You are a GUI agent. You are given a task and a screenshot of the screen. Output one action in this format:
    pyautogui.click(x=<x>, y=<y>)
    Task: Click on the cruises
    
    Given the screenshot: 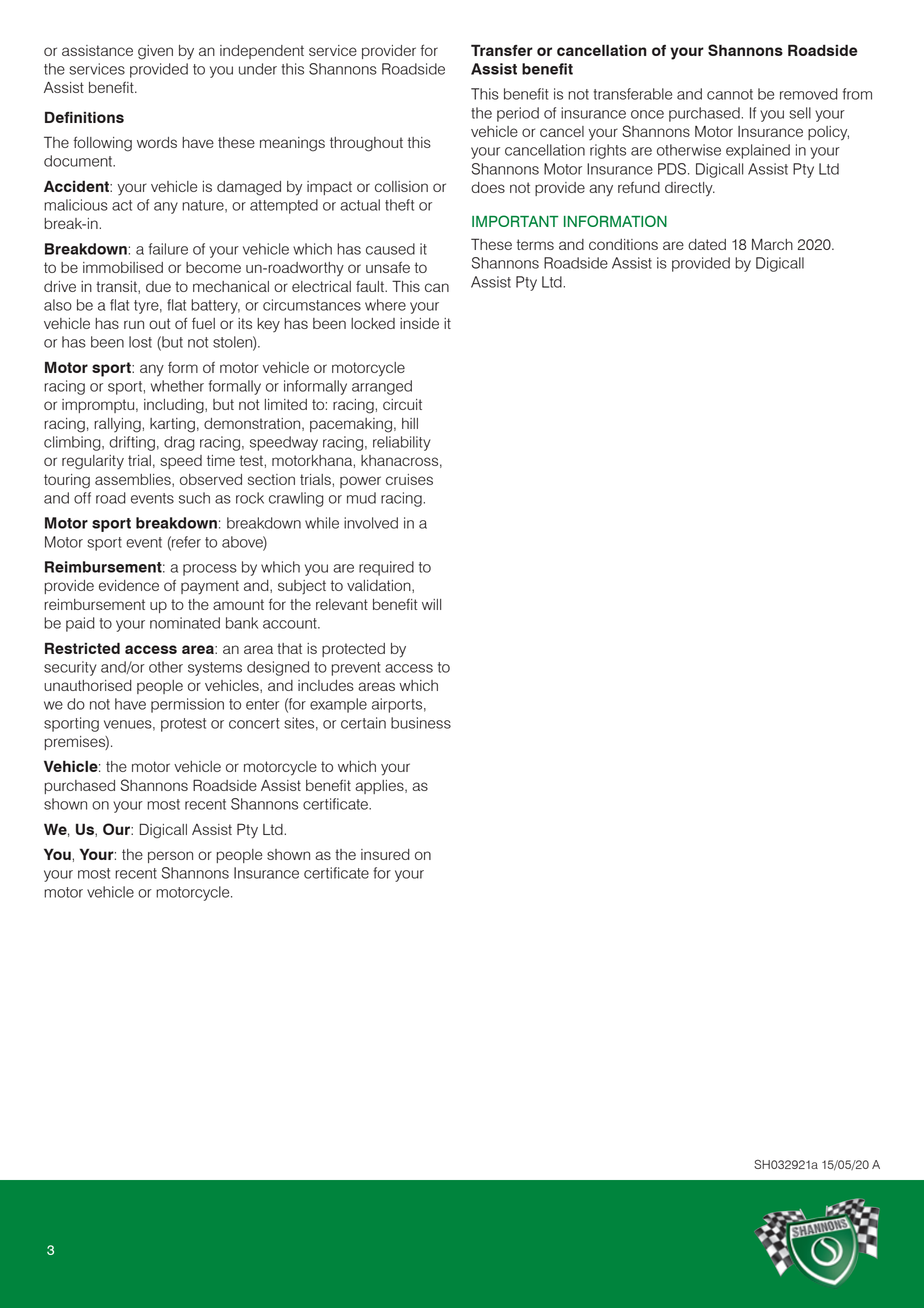 What is the action you would take?
    pyautogui.click(x=409, y=479)
